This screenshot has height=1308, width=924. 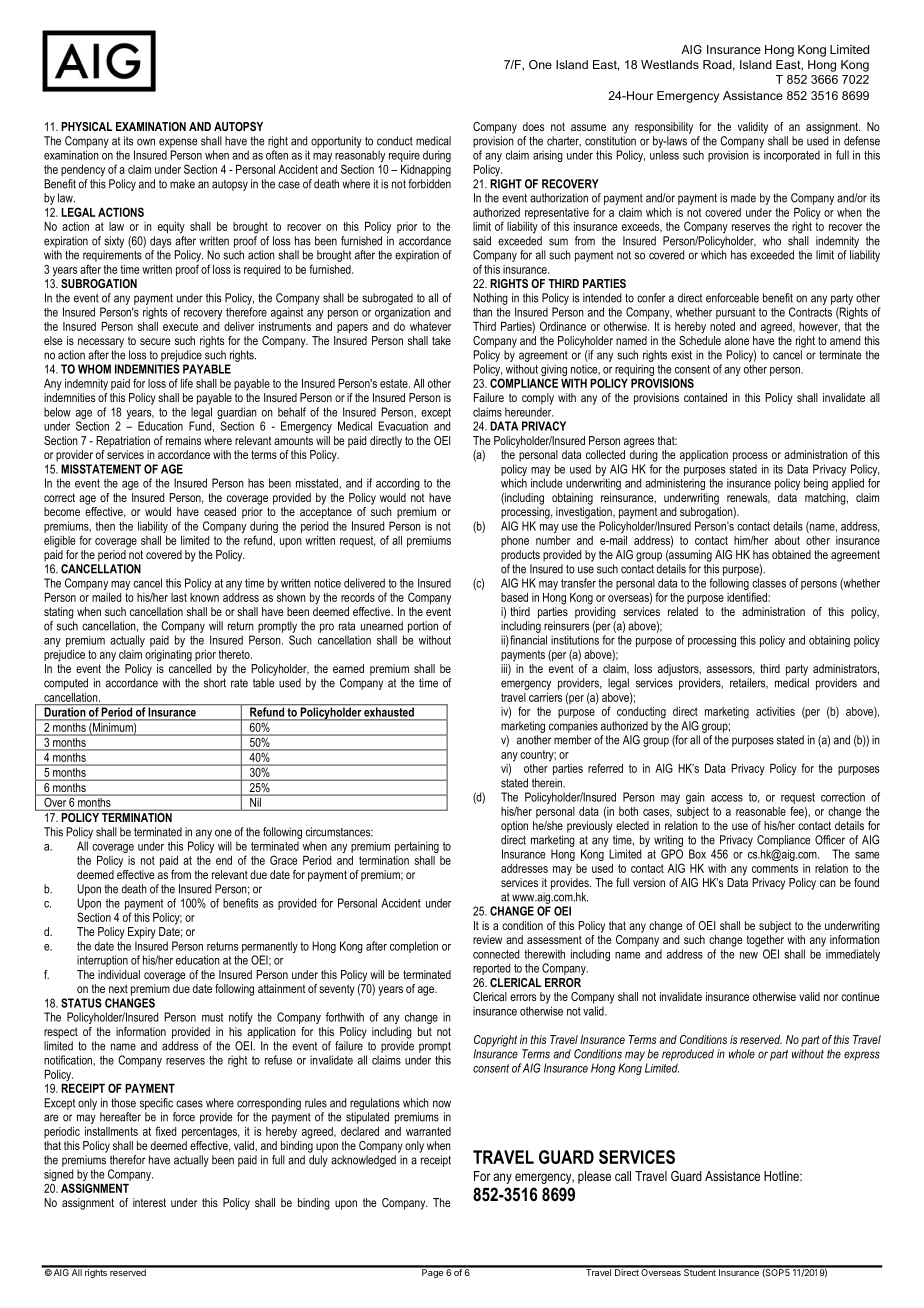 What do you see at coordinates (765, 941) in the screenshot?
I see `together` at bounding box center [765, 941].
